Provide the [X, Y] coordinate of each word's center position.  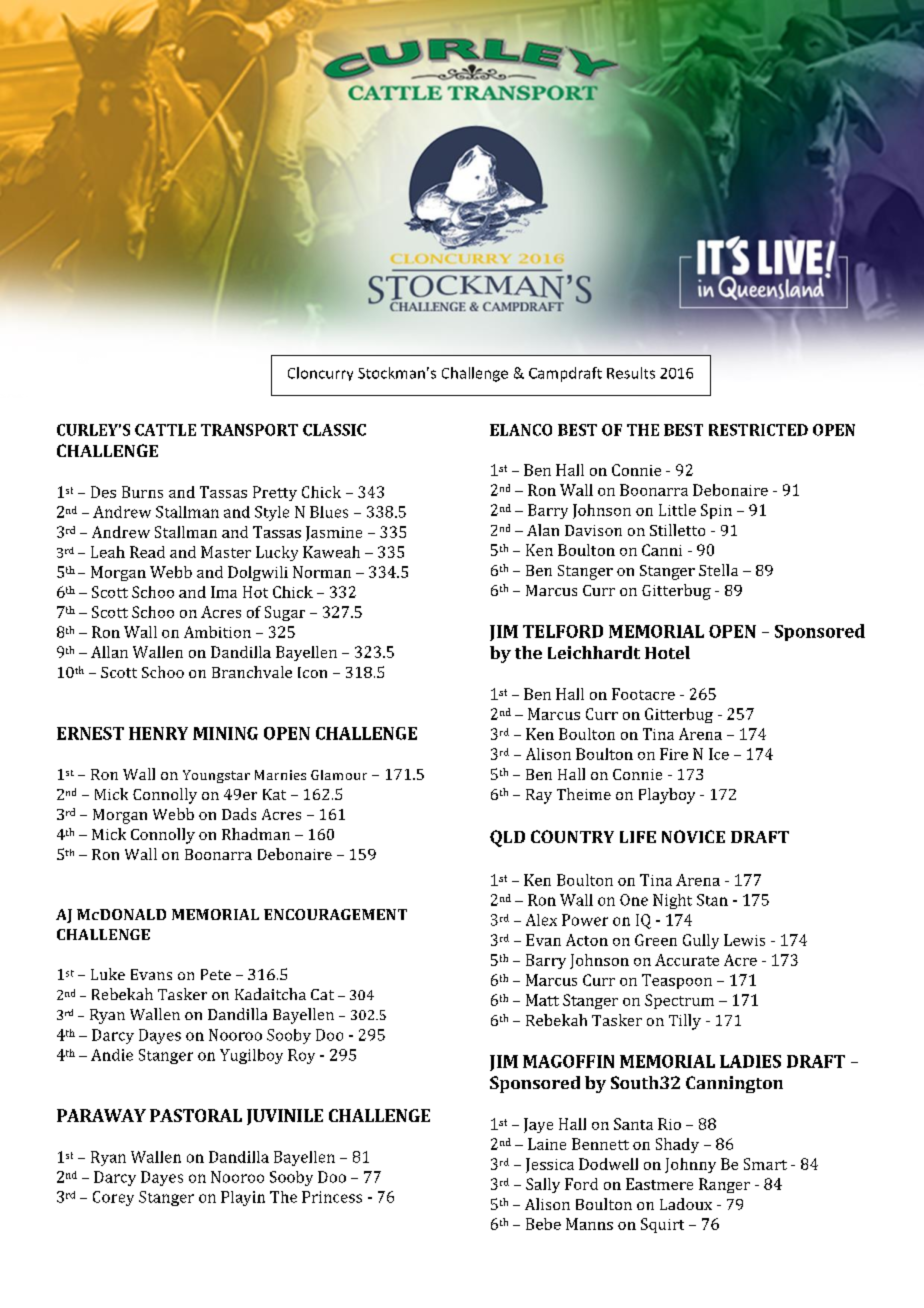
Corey [113, 1198]
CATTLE [165, 430]
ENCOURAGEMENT [335, 914]
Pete [216, 974]
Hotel [667, 652]
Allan [109, 652]
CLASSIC [334, 430]
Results [631, 373]
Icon [312, 672]
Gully [701, 941]
